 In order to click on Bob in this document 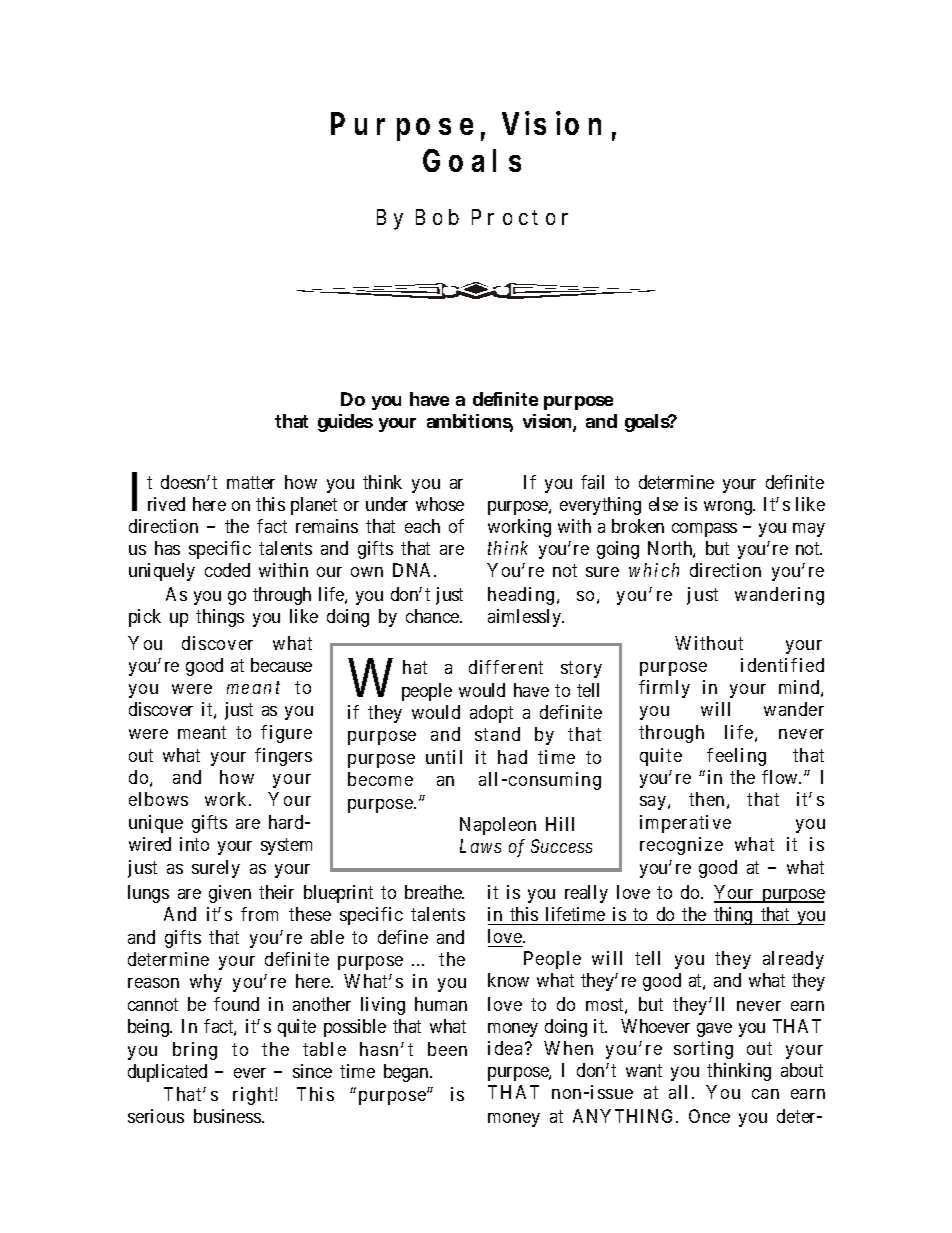, I will do `click(437, 217)`.
